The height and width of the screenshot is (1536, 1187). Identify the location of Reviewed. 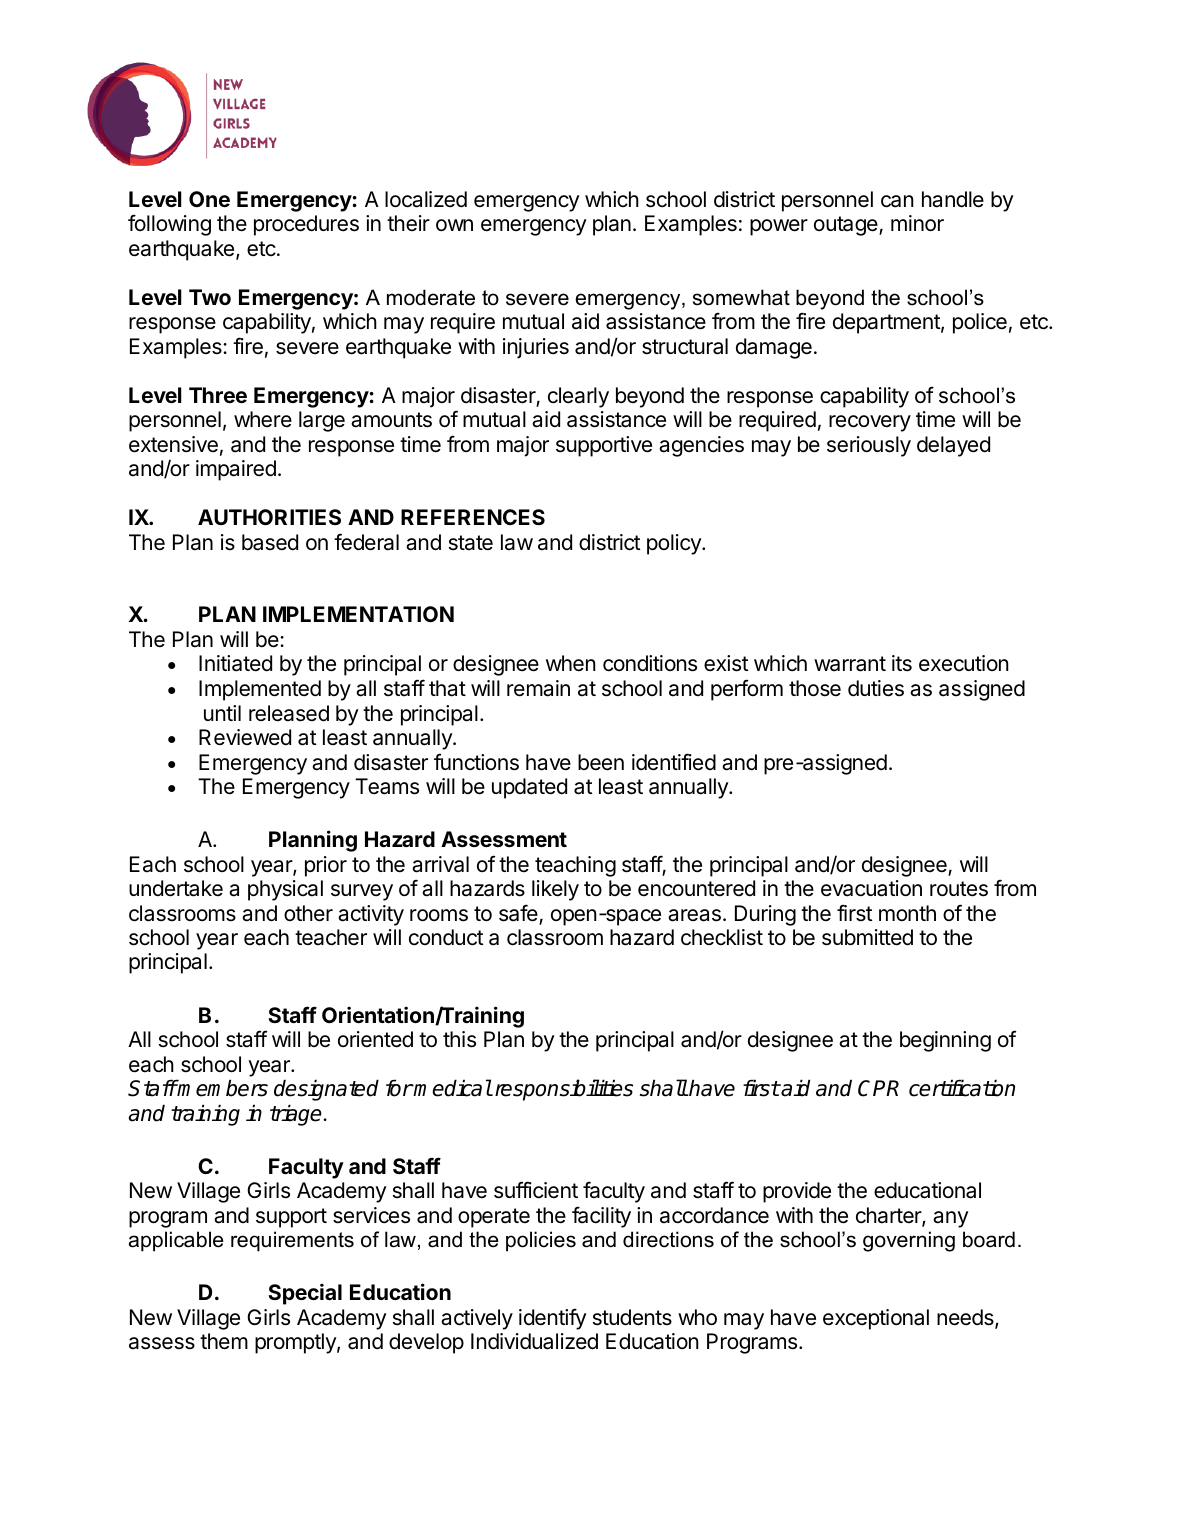
(245, 737).
